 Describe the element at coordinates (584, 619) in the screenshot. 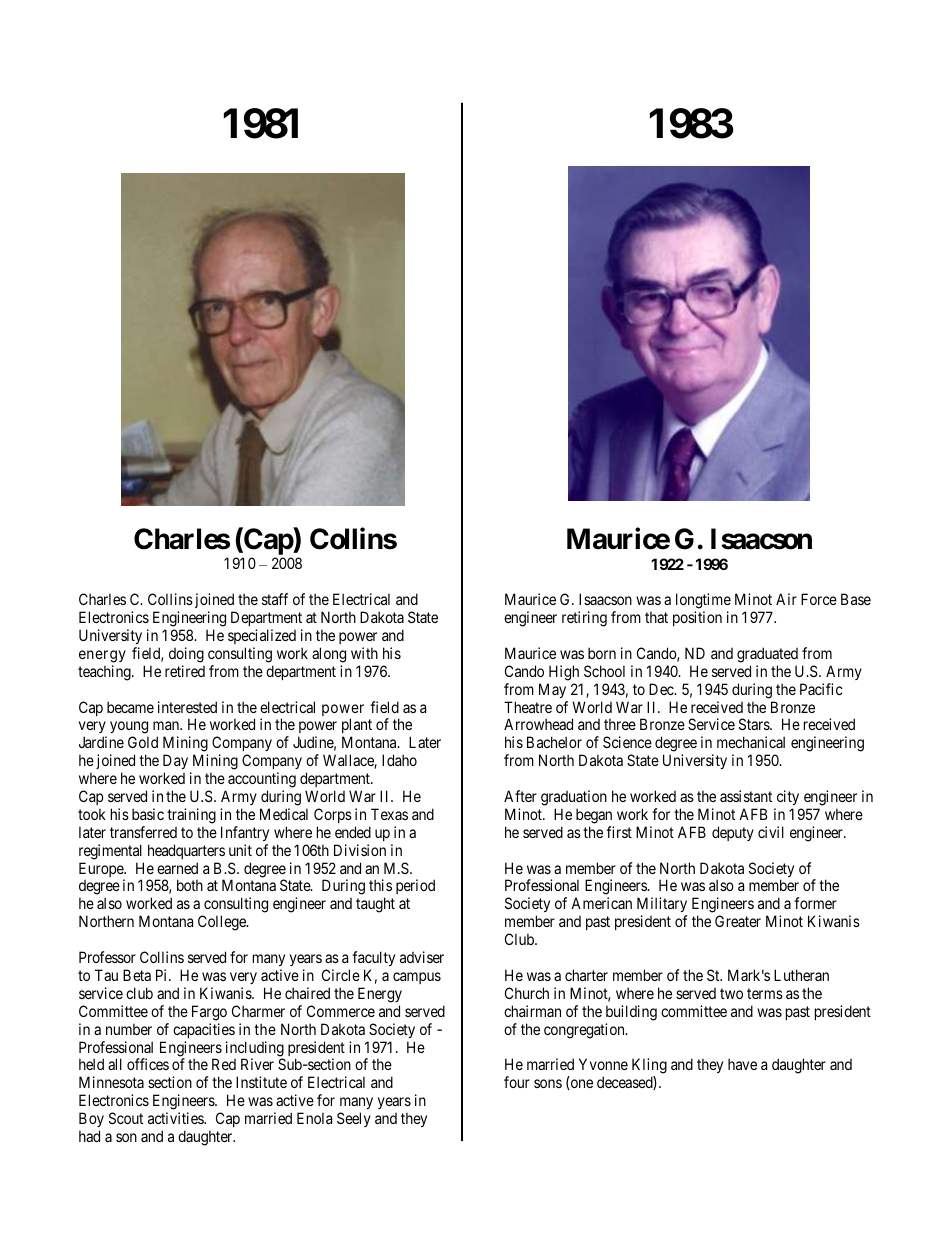

I see `retiring` at that location.
